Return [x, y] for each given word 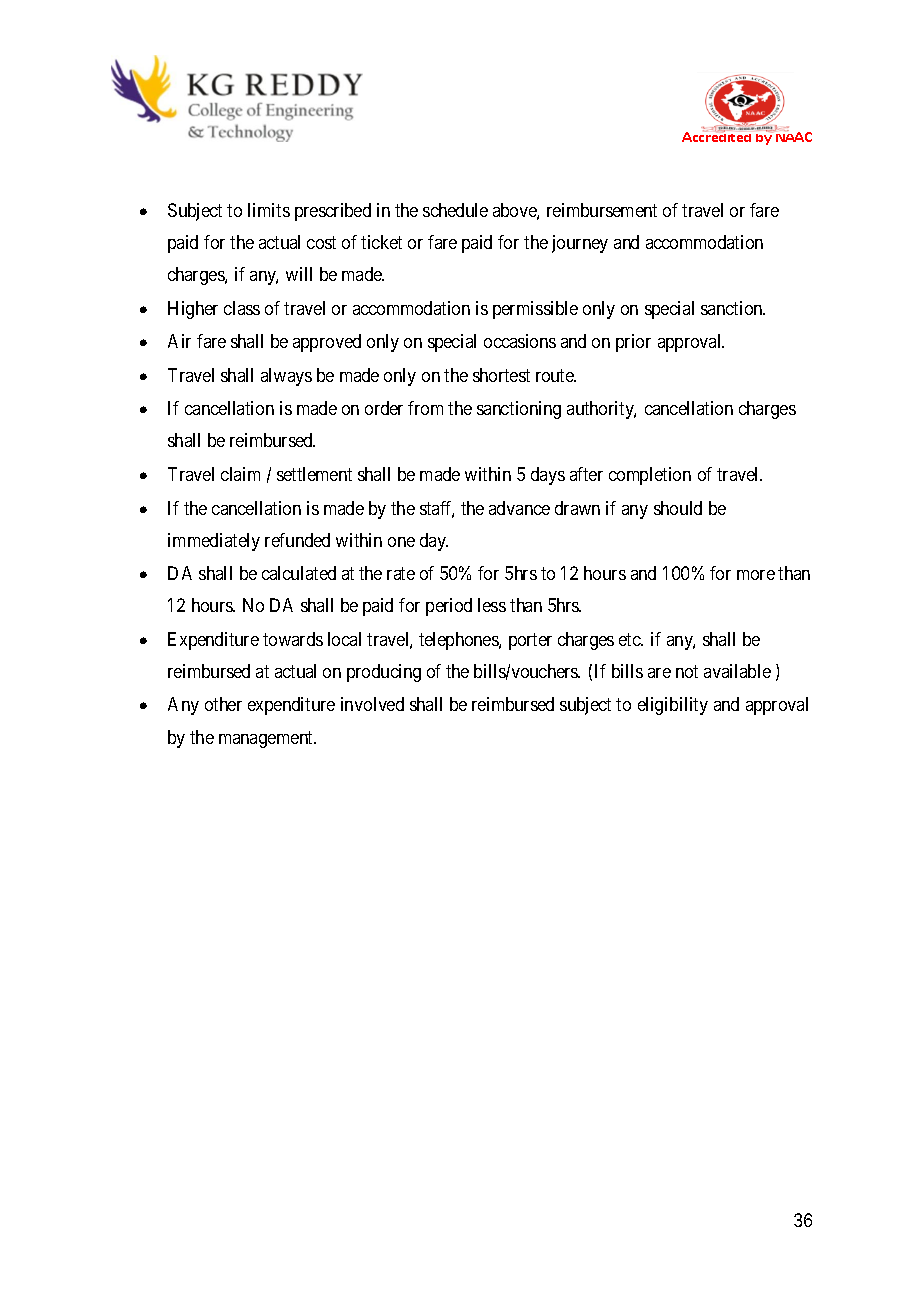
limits [269, 210]
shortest [501, 375]
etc [630, 639]
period [449, 607]
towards [293, 639]
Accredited [718, 135]
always [286, 377]
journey [580, 244]
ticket [381, 242]
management [267, 739]
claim [240, 474]
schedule [455, 210]
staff [437, 509]
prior [633, 343]
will [299, 274]
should [678, 508]
